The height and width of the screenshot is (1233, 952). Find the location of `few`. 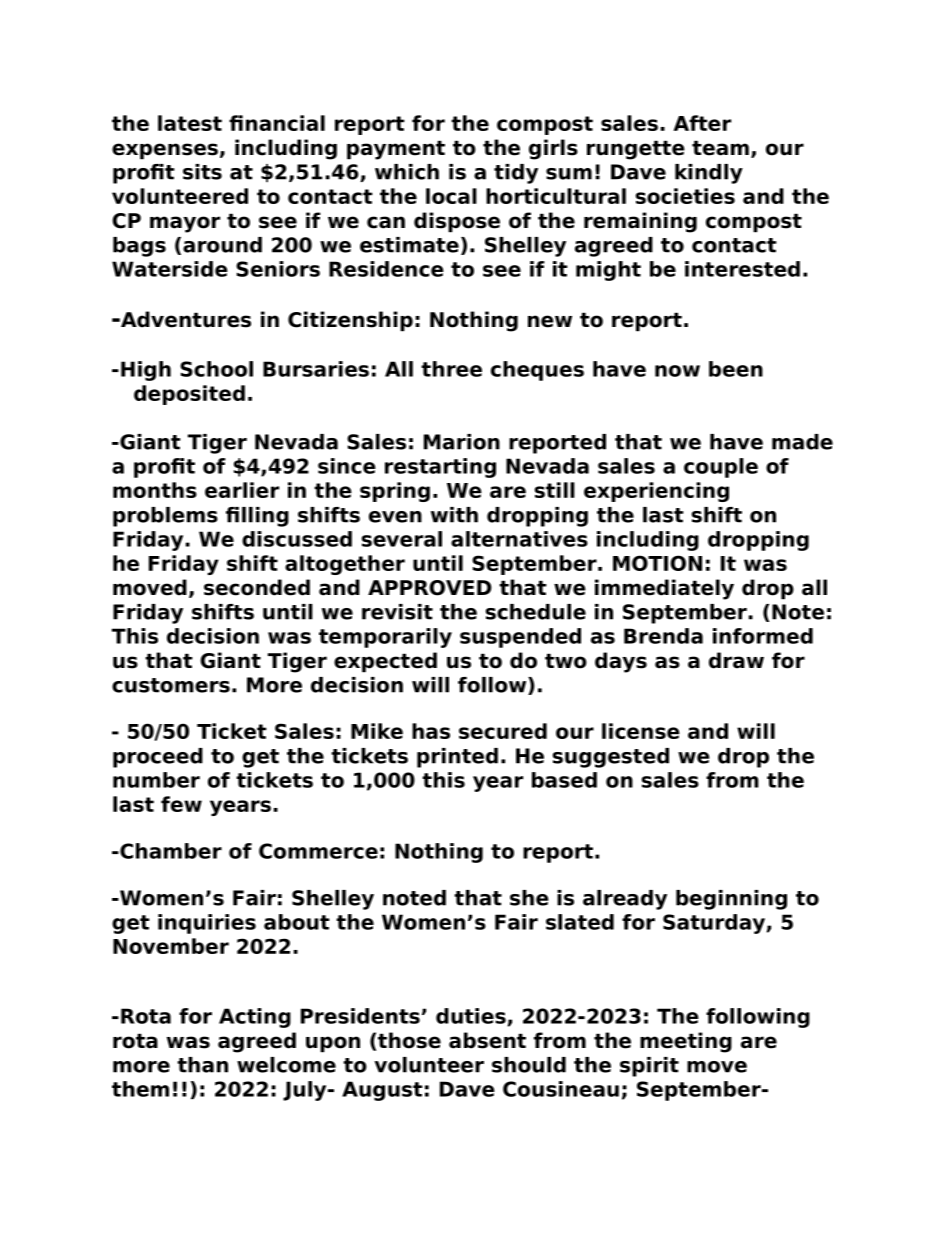

few is located at coordinates (181, 804).
